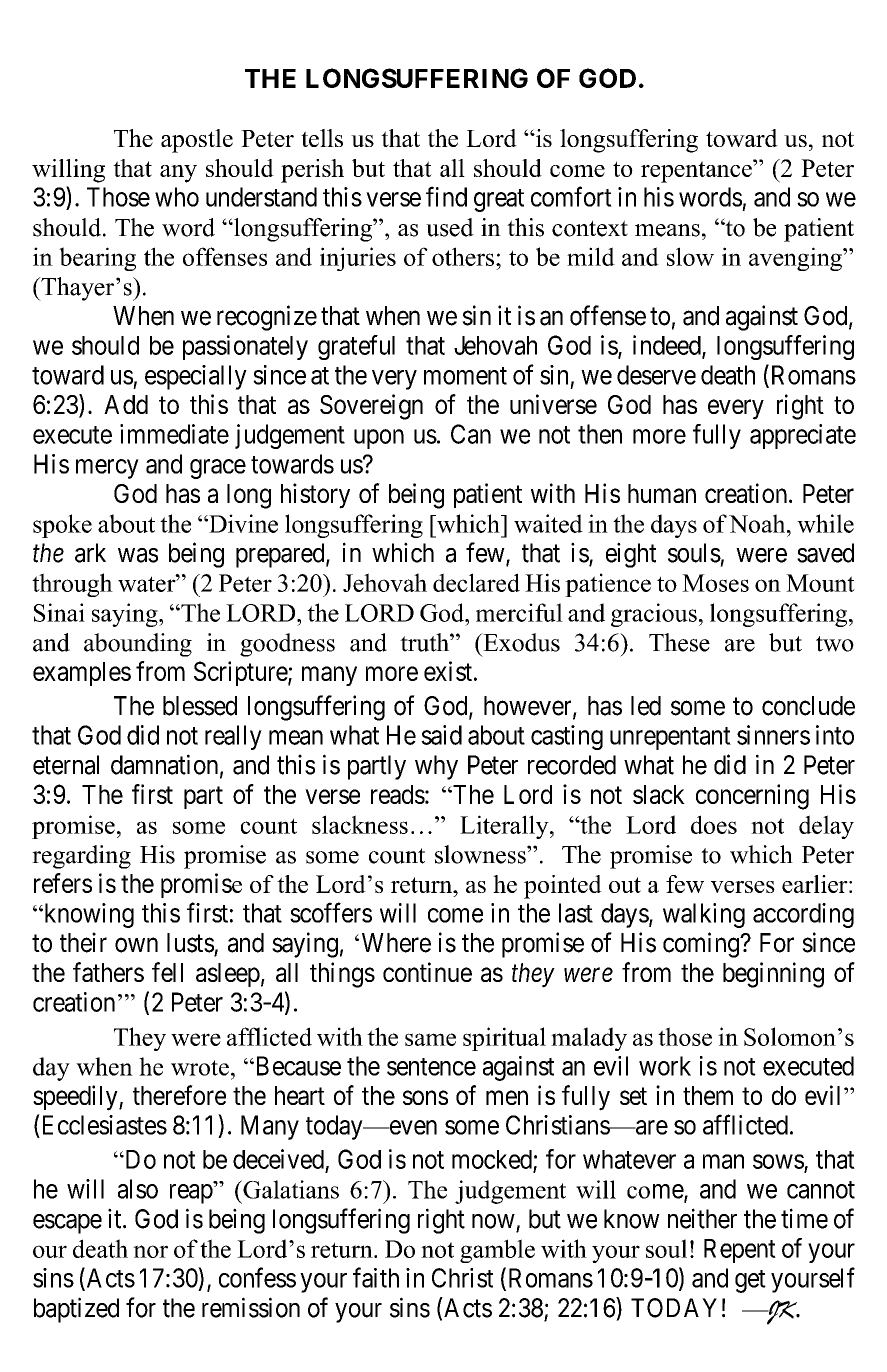 Image resolution: width=887 pixels, height=1372 pixels. I want to click on find, so click(446, 196).
